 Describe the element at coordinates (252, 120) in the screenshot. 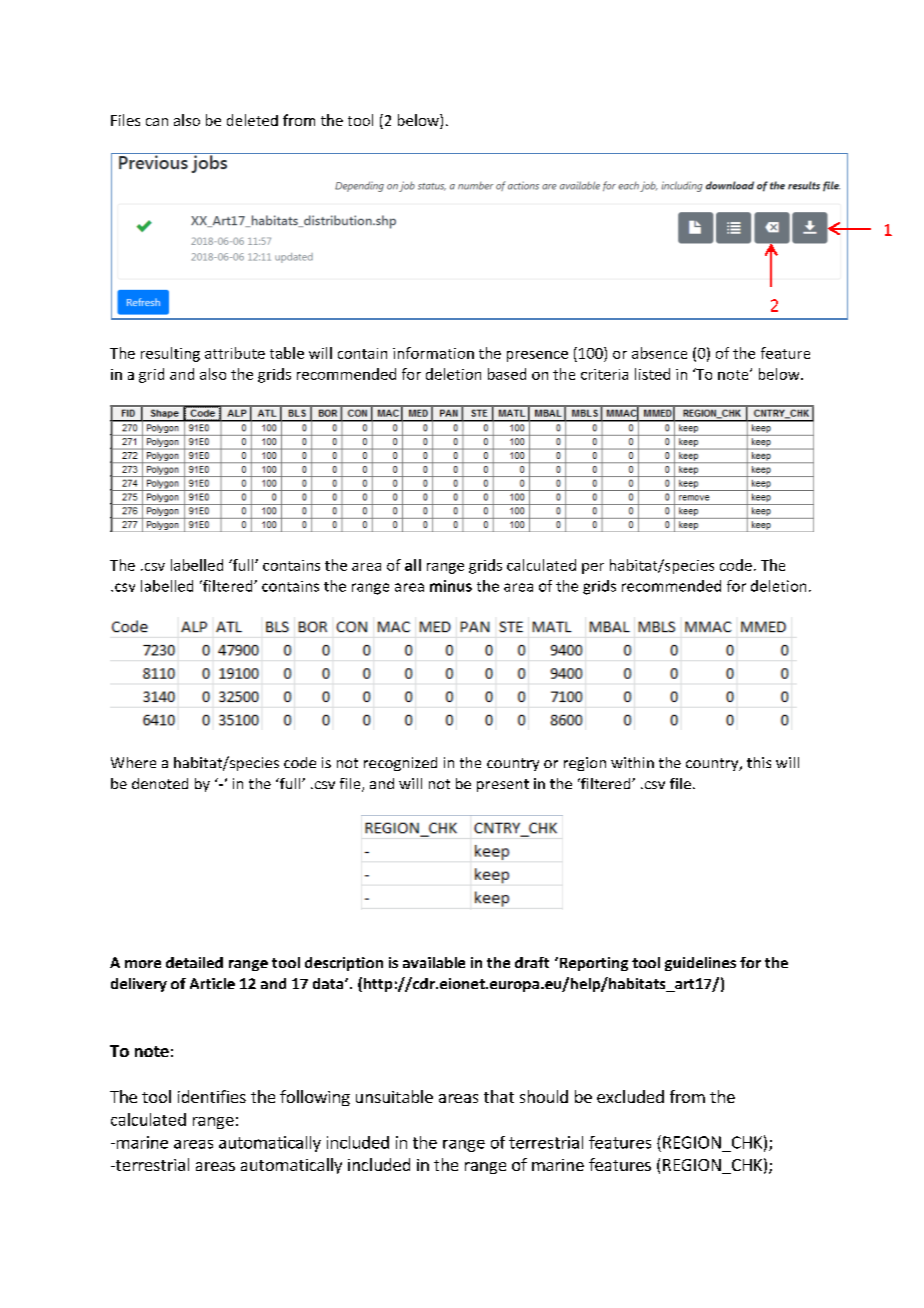

I see `deleted` at that location.
